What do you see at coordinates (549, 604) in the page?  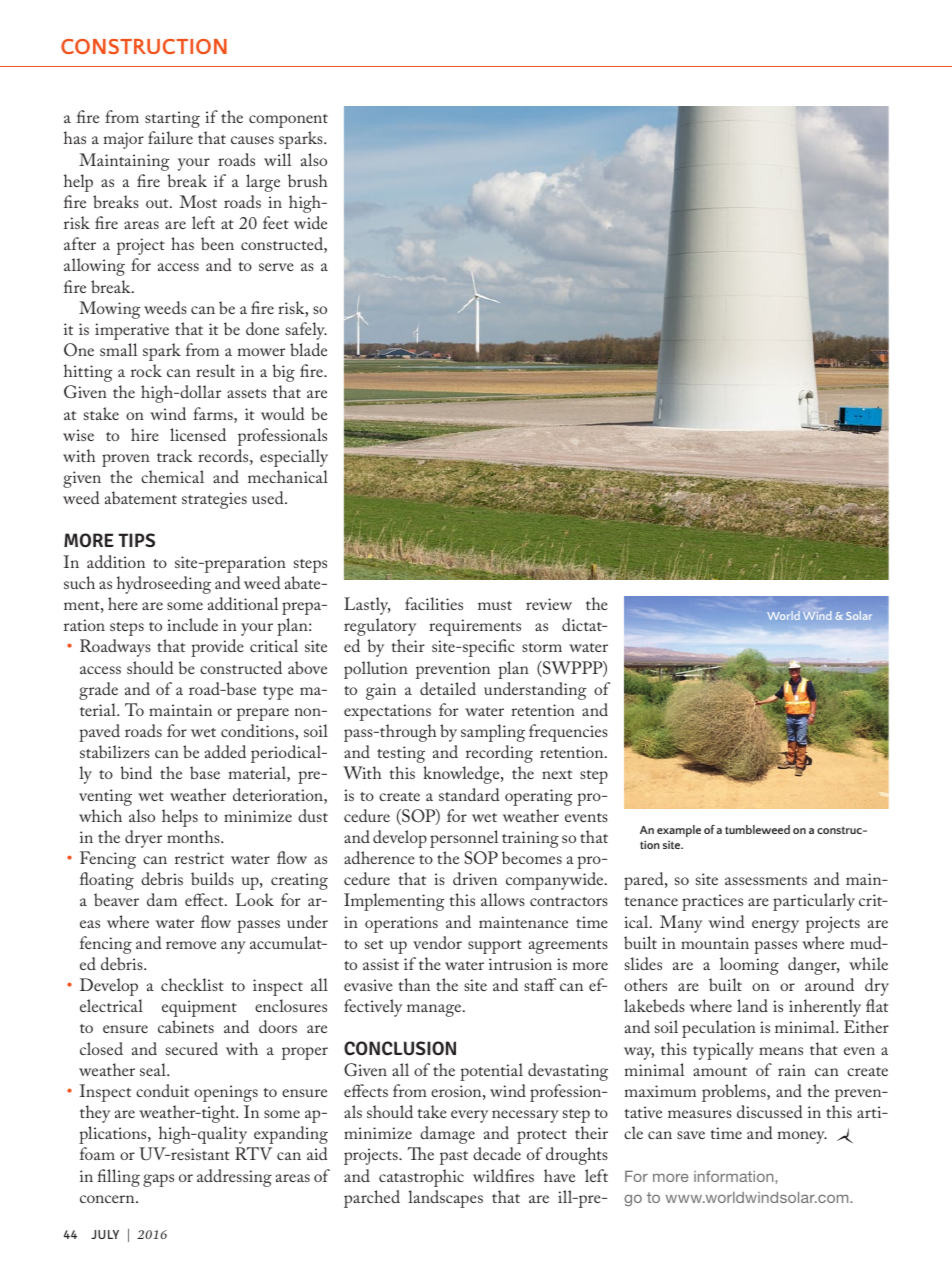 I see `review` at bounding box center [549, 604].
